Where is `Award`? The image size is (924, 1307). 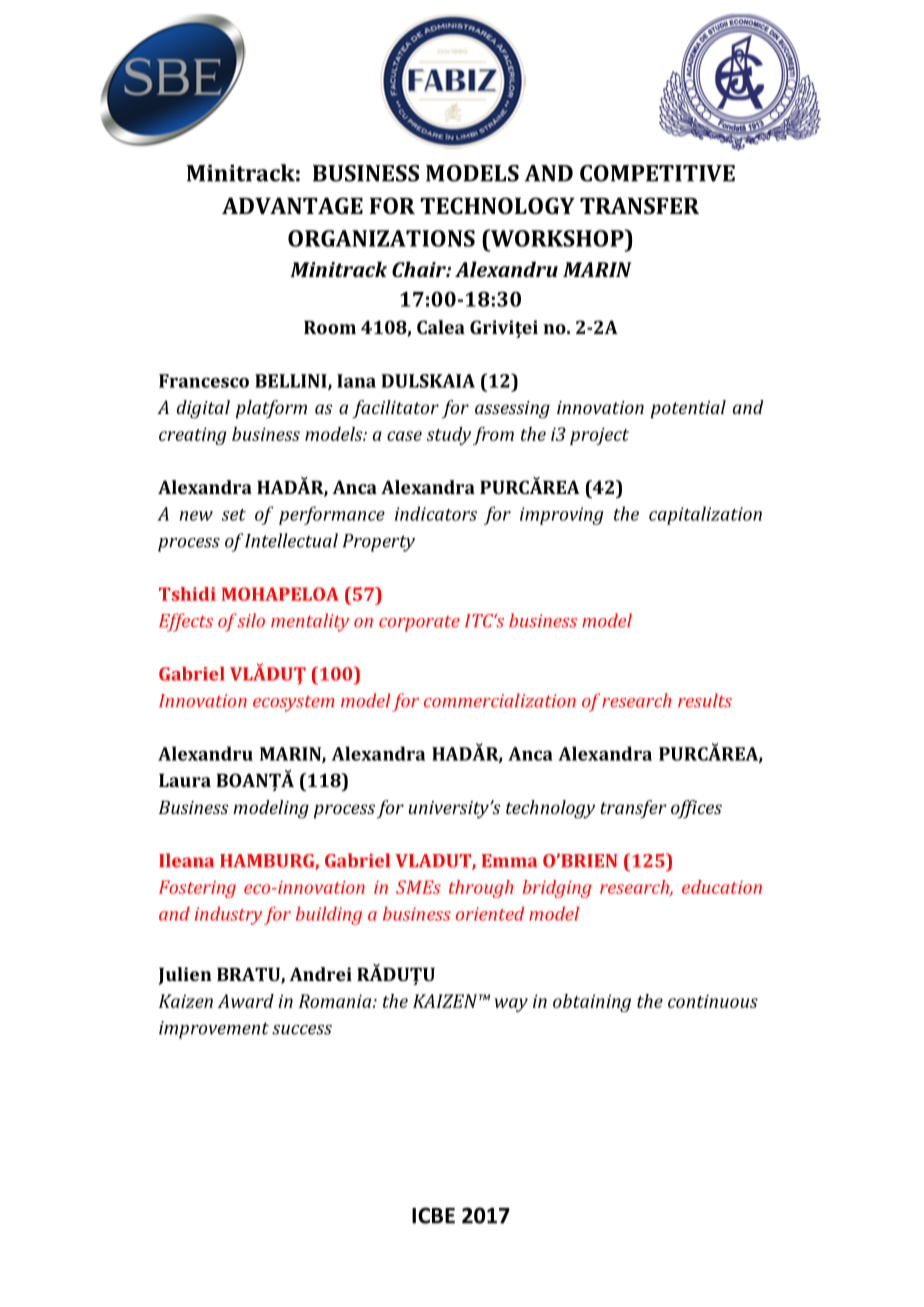
Award is located at coordinates (246, 1001).
